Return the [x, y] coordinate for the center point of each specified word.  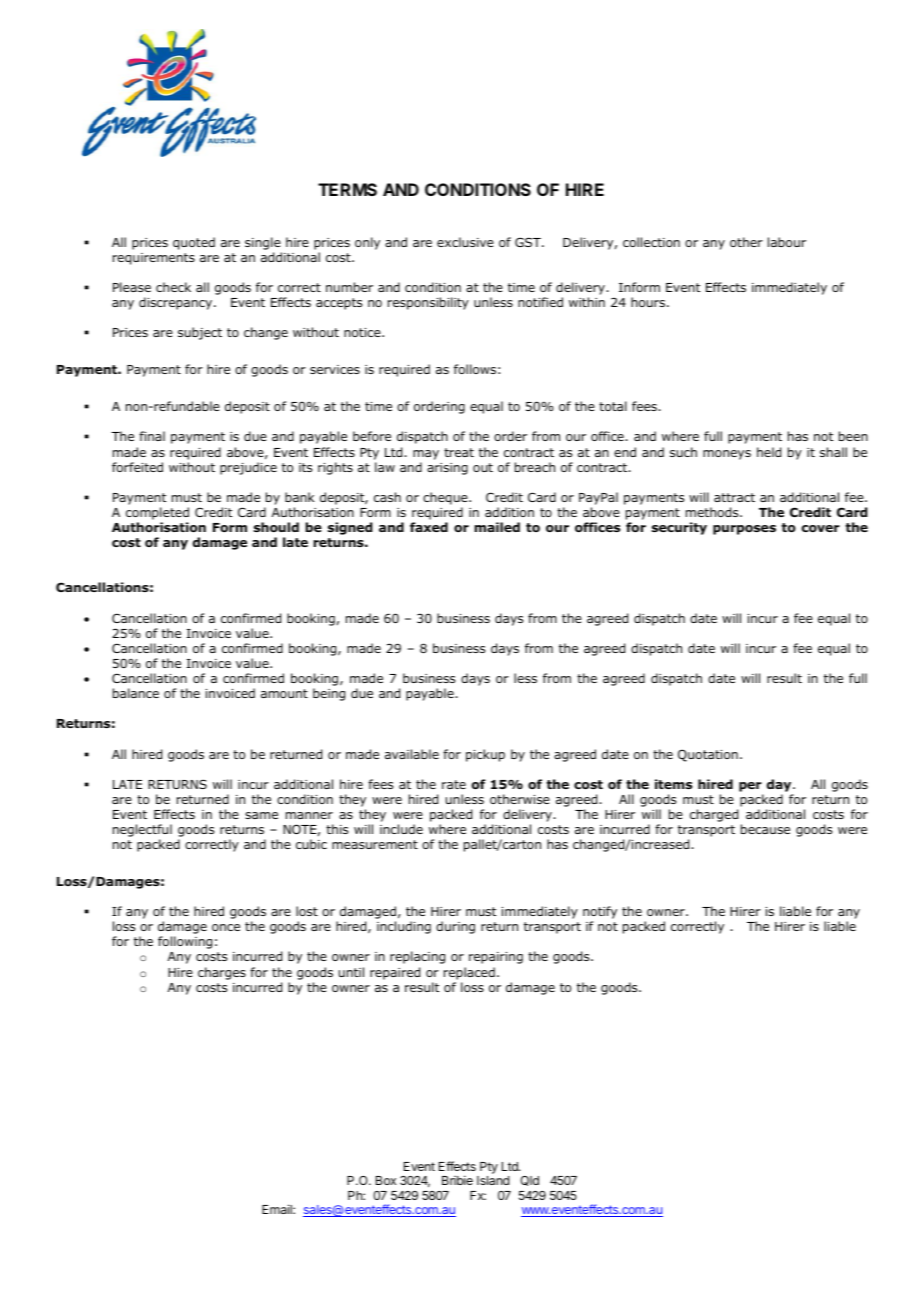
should [276, 527]
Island [493, 1180]
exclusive [465, 242]
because [765, 829]
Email [278, 1209]
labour [787, 242]
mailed [497, 527]
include [401, 829]
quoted [194, 243]
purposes [744, 530]
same [261, 815]
